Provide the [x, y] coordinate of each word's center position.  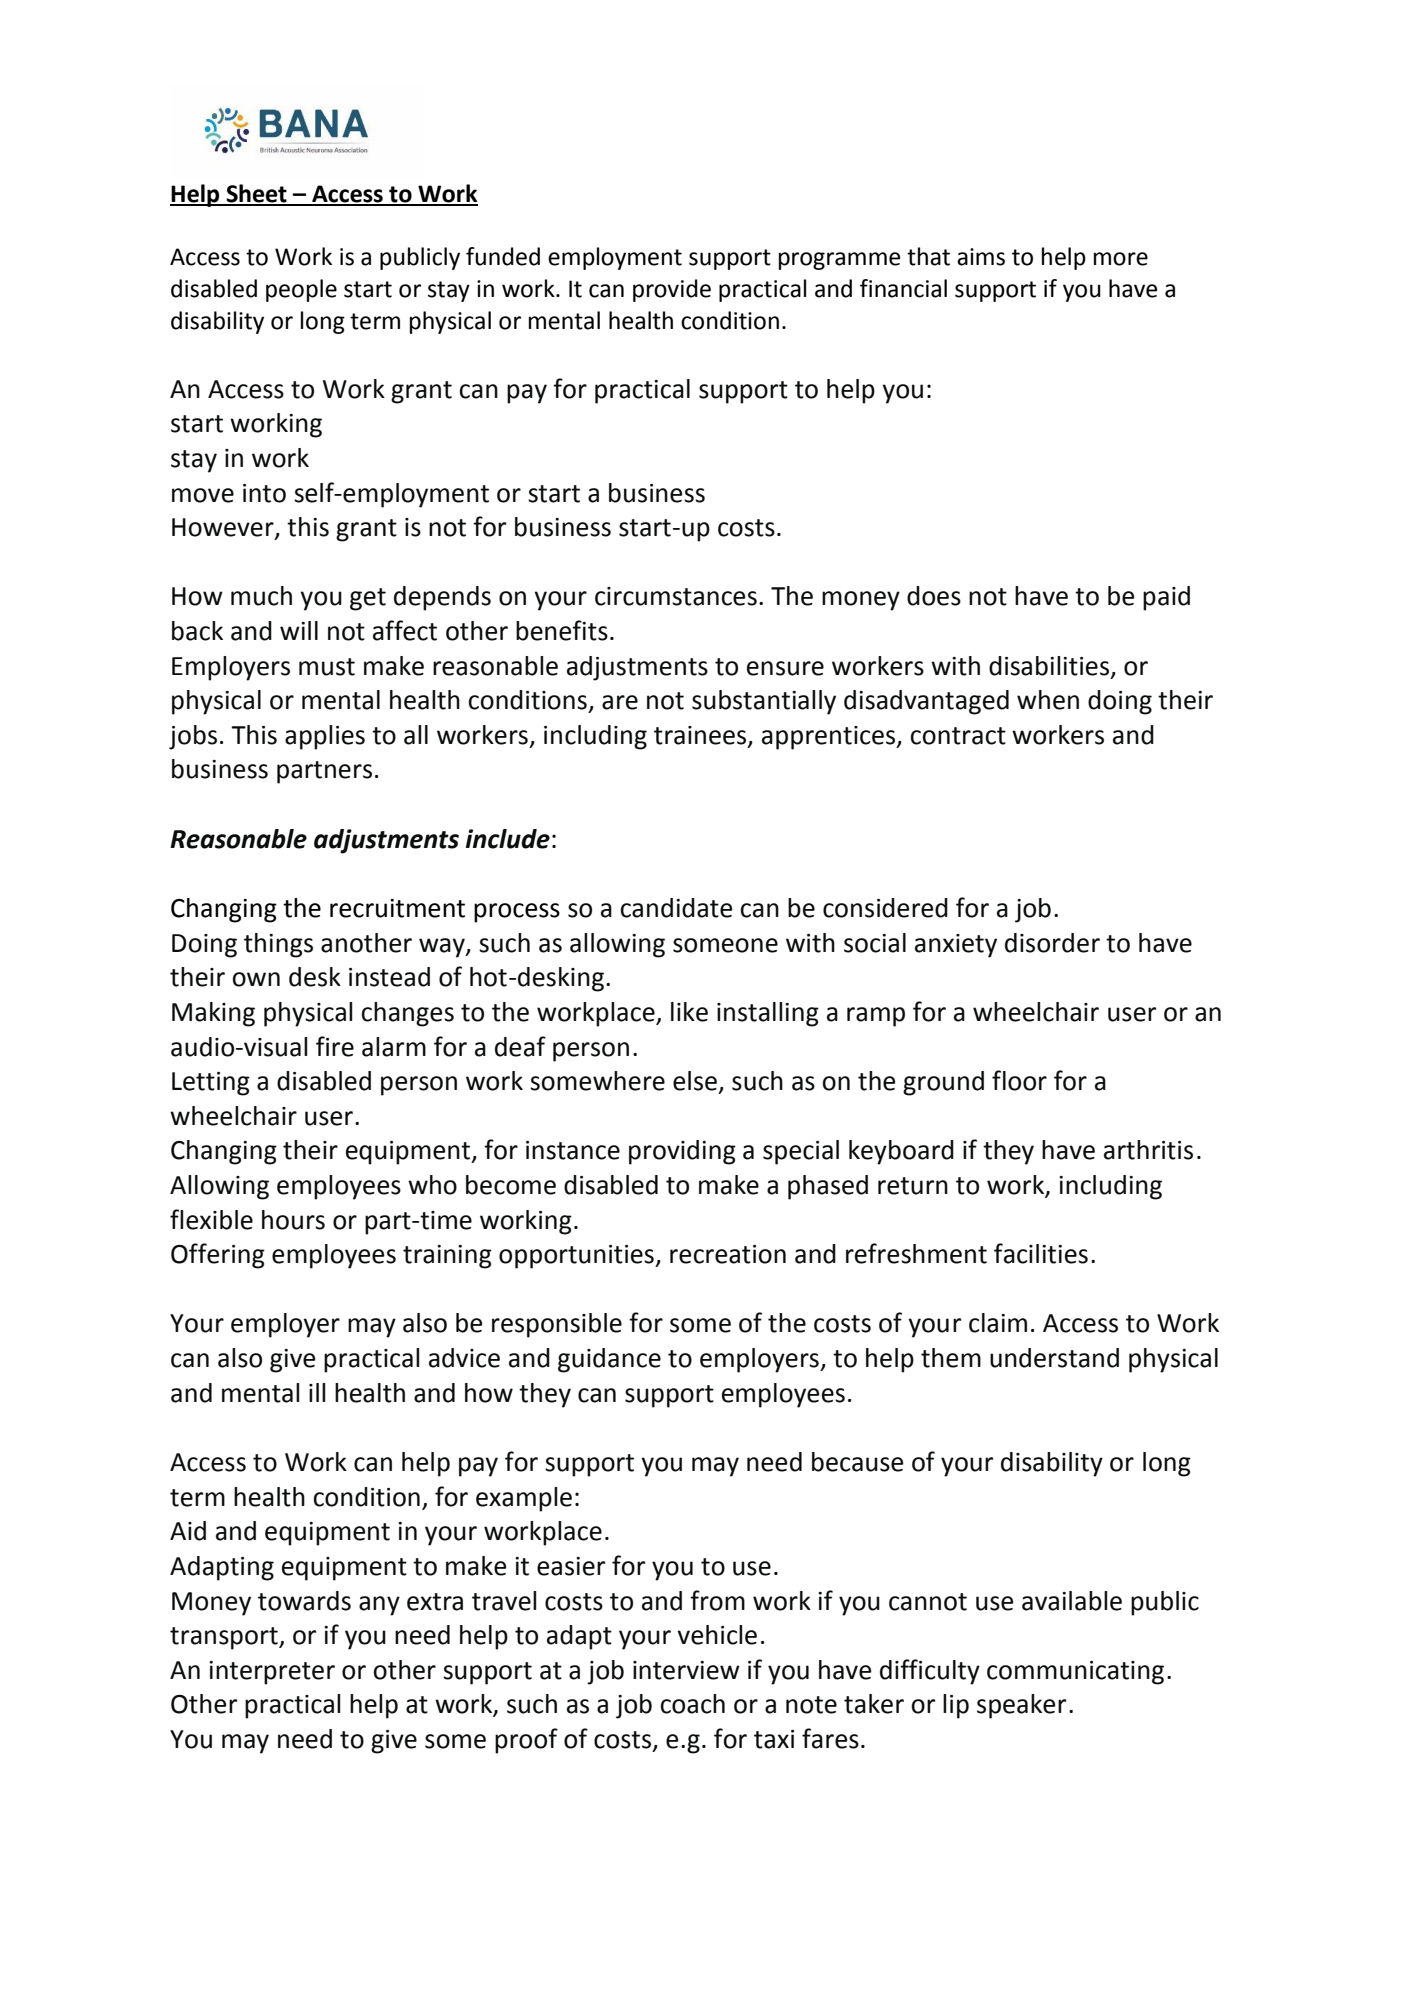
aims [981, 257]
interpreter [272, 1673]
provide [672, 290]
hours [293, 1220]
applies [325, 737]
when [1048, 700]
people [301, 290]
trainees [701, 736]
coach [692, 1704]
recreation [728, 1254]
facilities [1041, 1253]
